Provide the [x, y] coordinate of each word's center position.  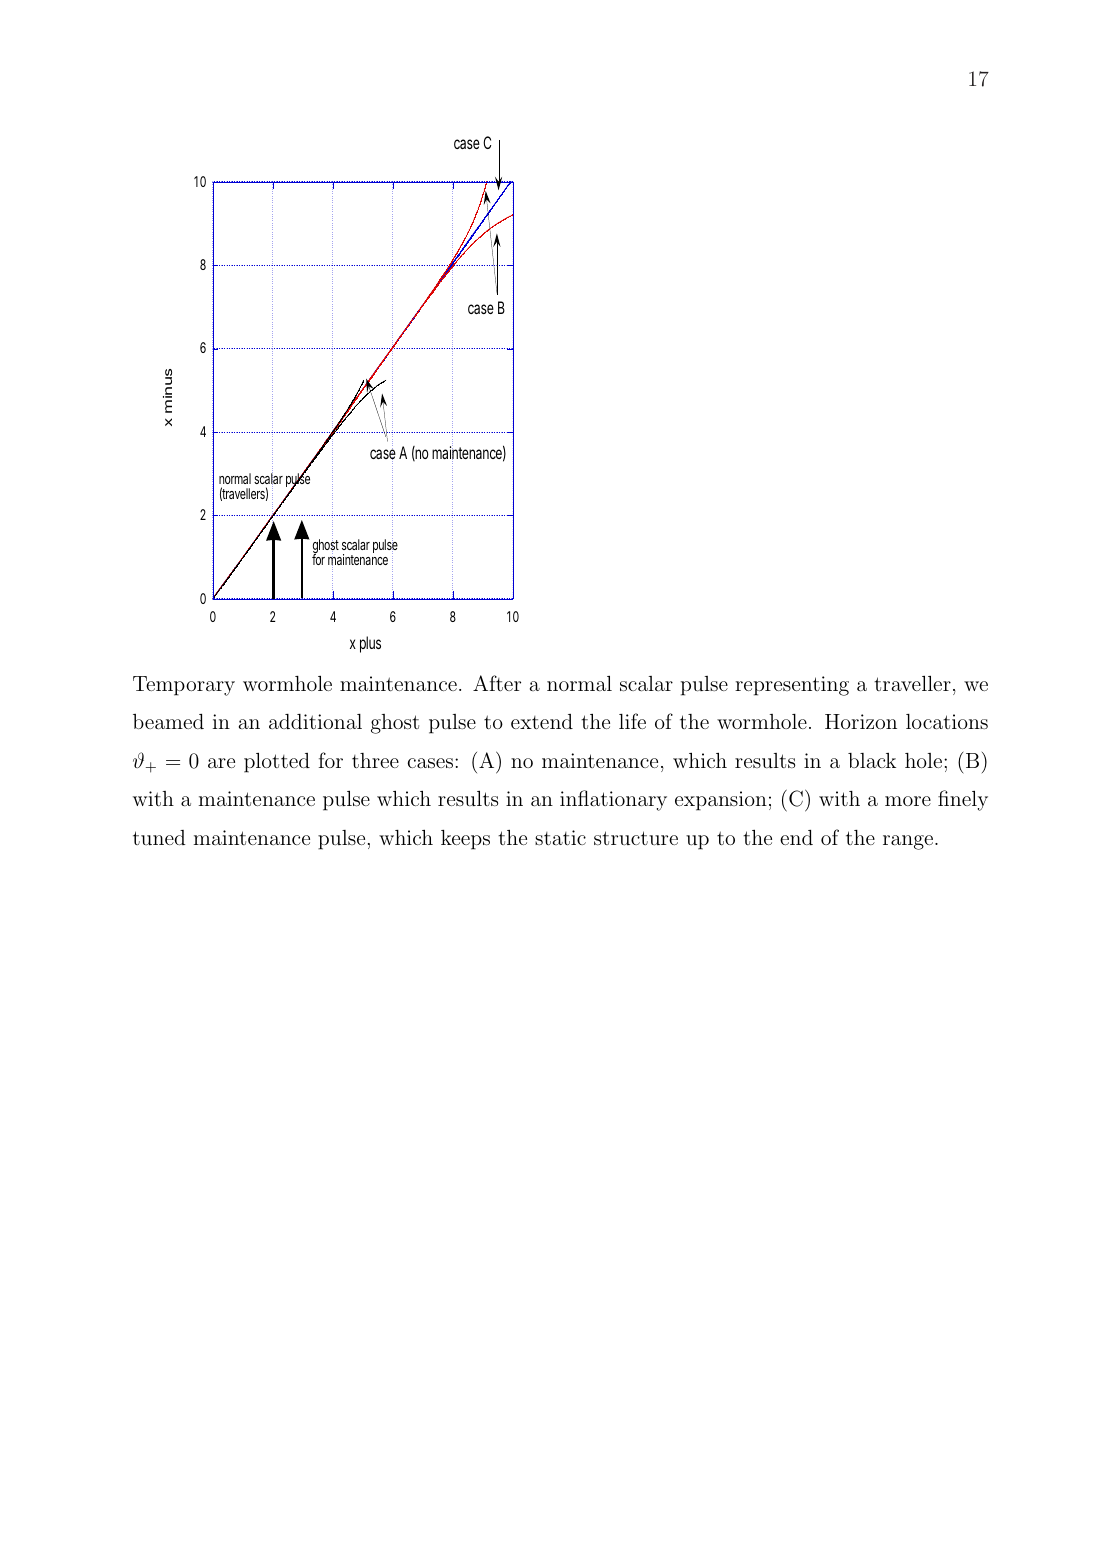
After [497, 683]
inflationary [613, 800]
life [632, 721]
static [560, 837]
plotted [277, 763]
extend [542, 721]
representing [792, 686]
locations [947, 721]
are [221, 763]
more [908, 801]
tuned [159, 837]
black [872, 760]
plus [370, 644]
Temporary [184, 686]
